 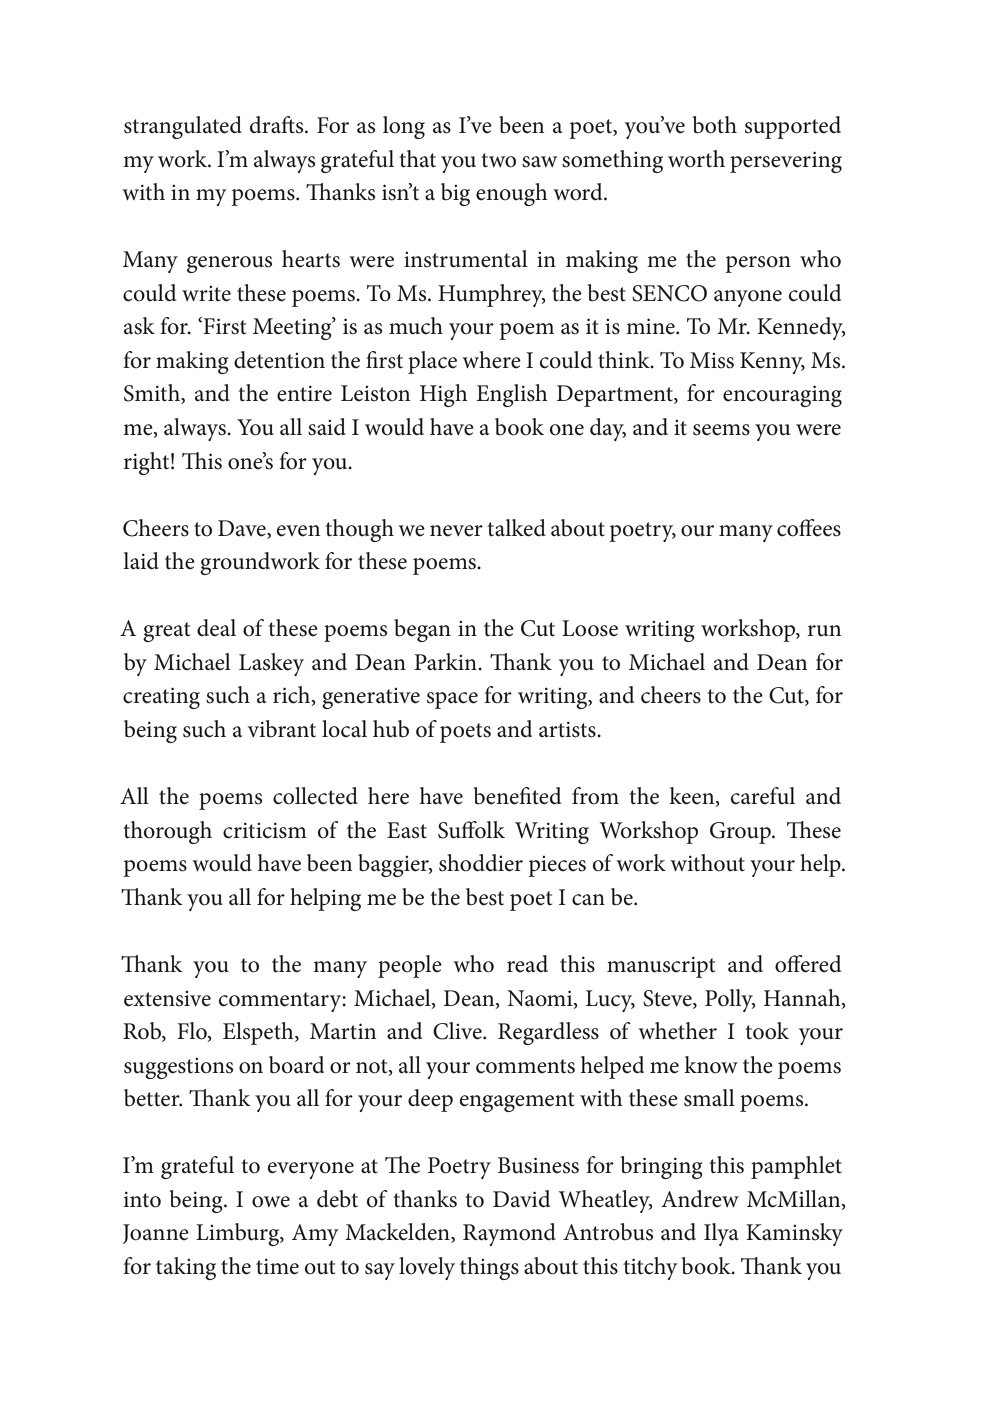 I want to click on taking, so click(x=186, y=1268).
